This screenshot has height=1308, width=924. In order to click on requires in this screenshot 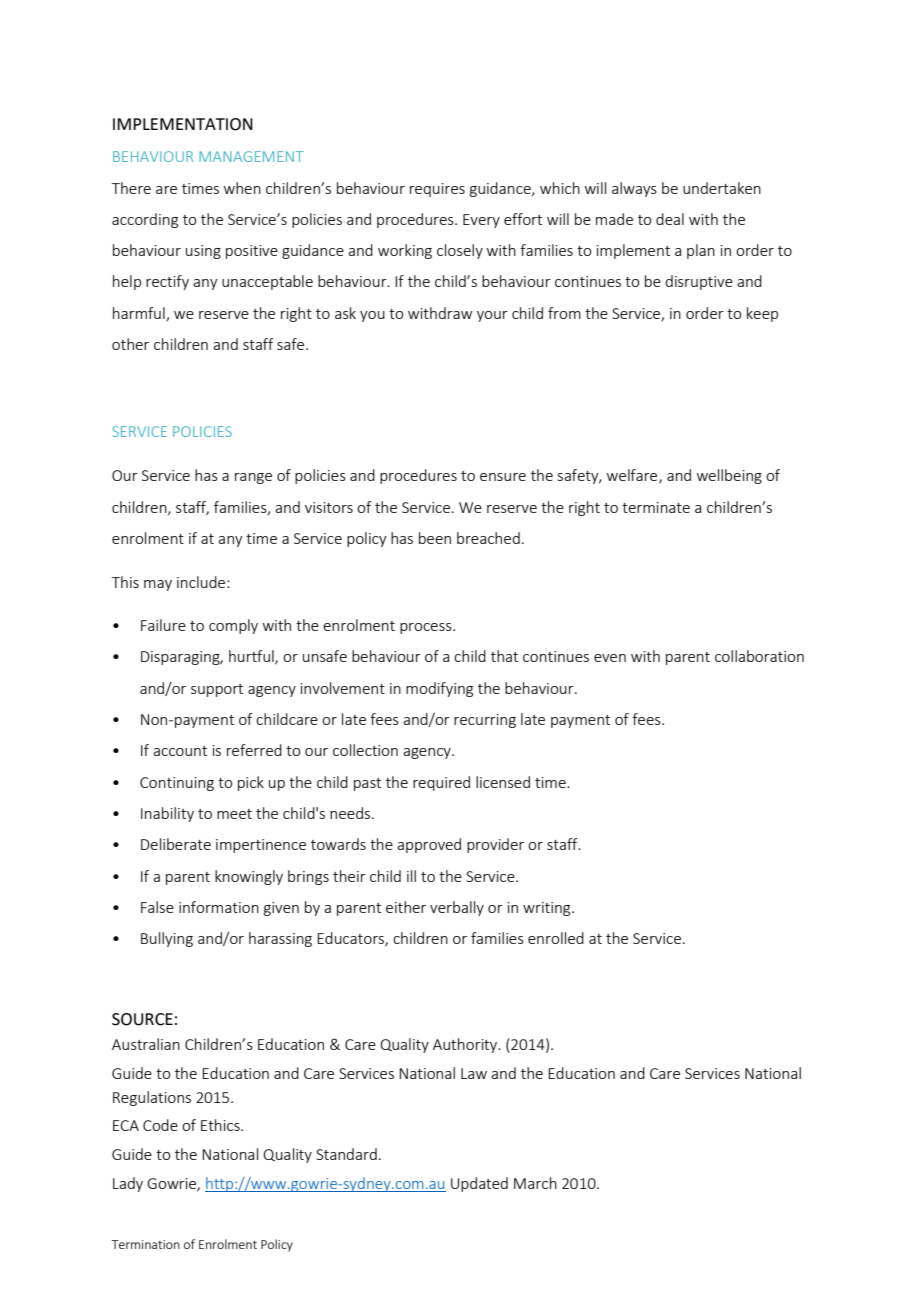, I will do `click(437, 190)`.
